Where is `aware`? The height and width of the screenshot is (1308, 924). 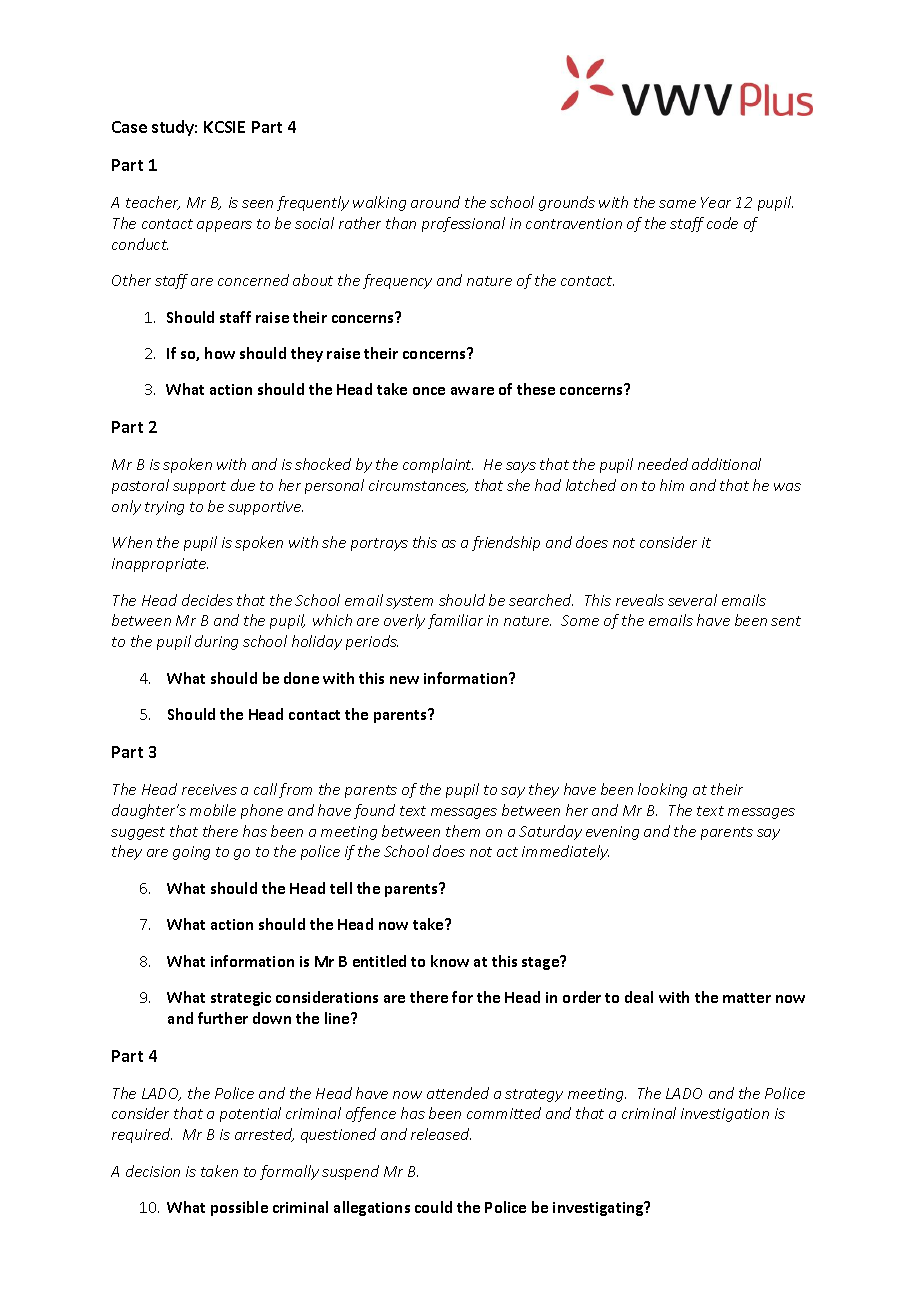 aware is located at coordinates (472, 391).
